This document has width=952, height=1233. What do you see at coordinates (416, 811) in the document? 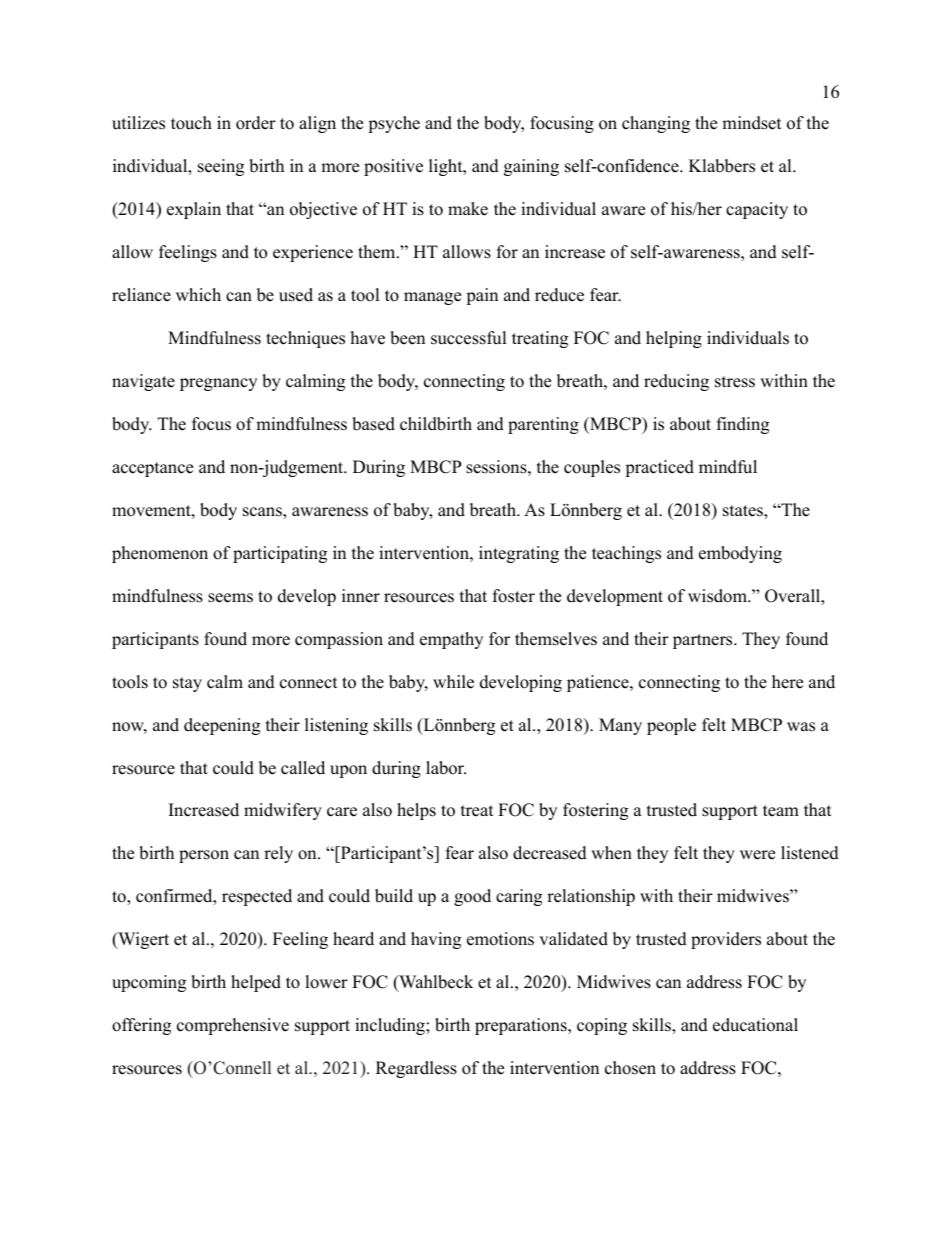
I see `helps` at bounding box center [416, 811].
